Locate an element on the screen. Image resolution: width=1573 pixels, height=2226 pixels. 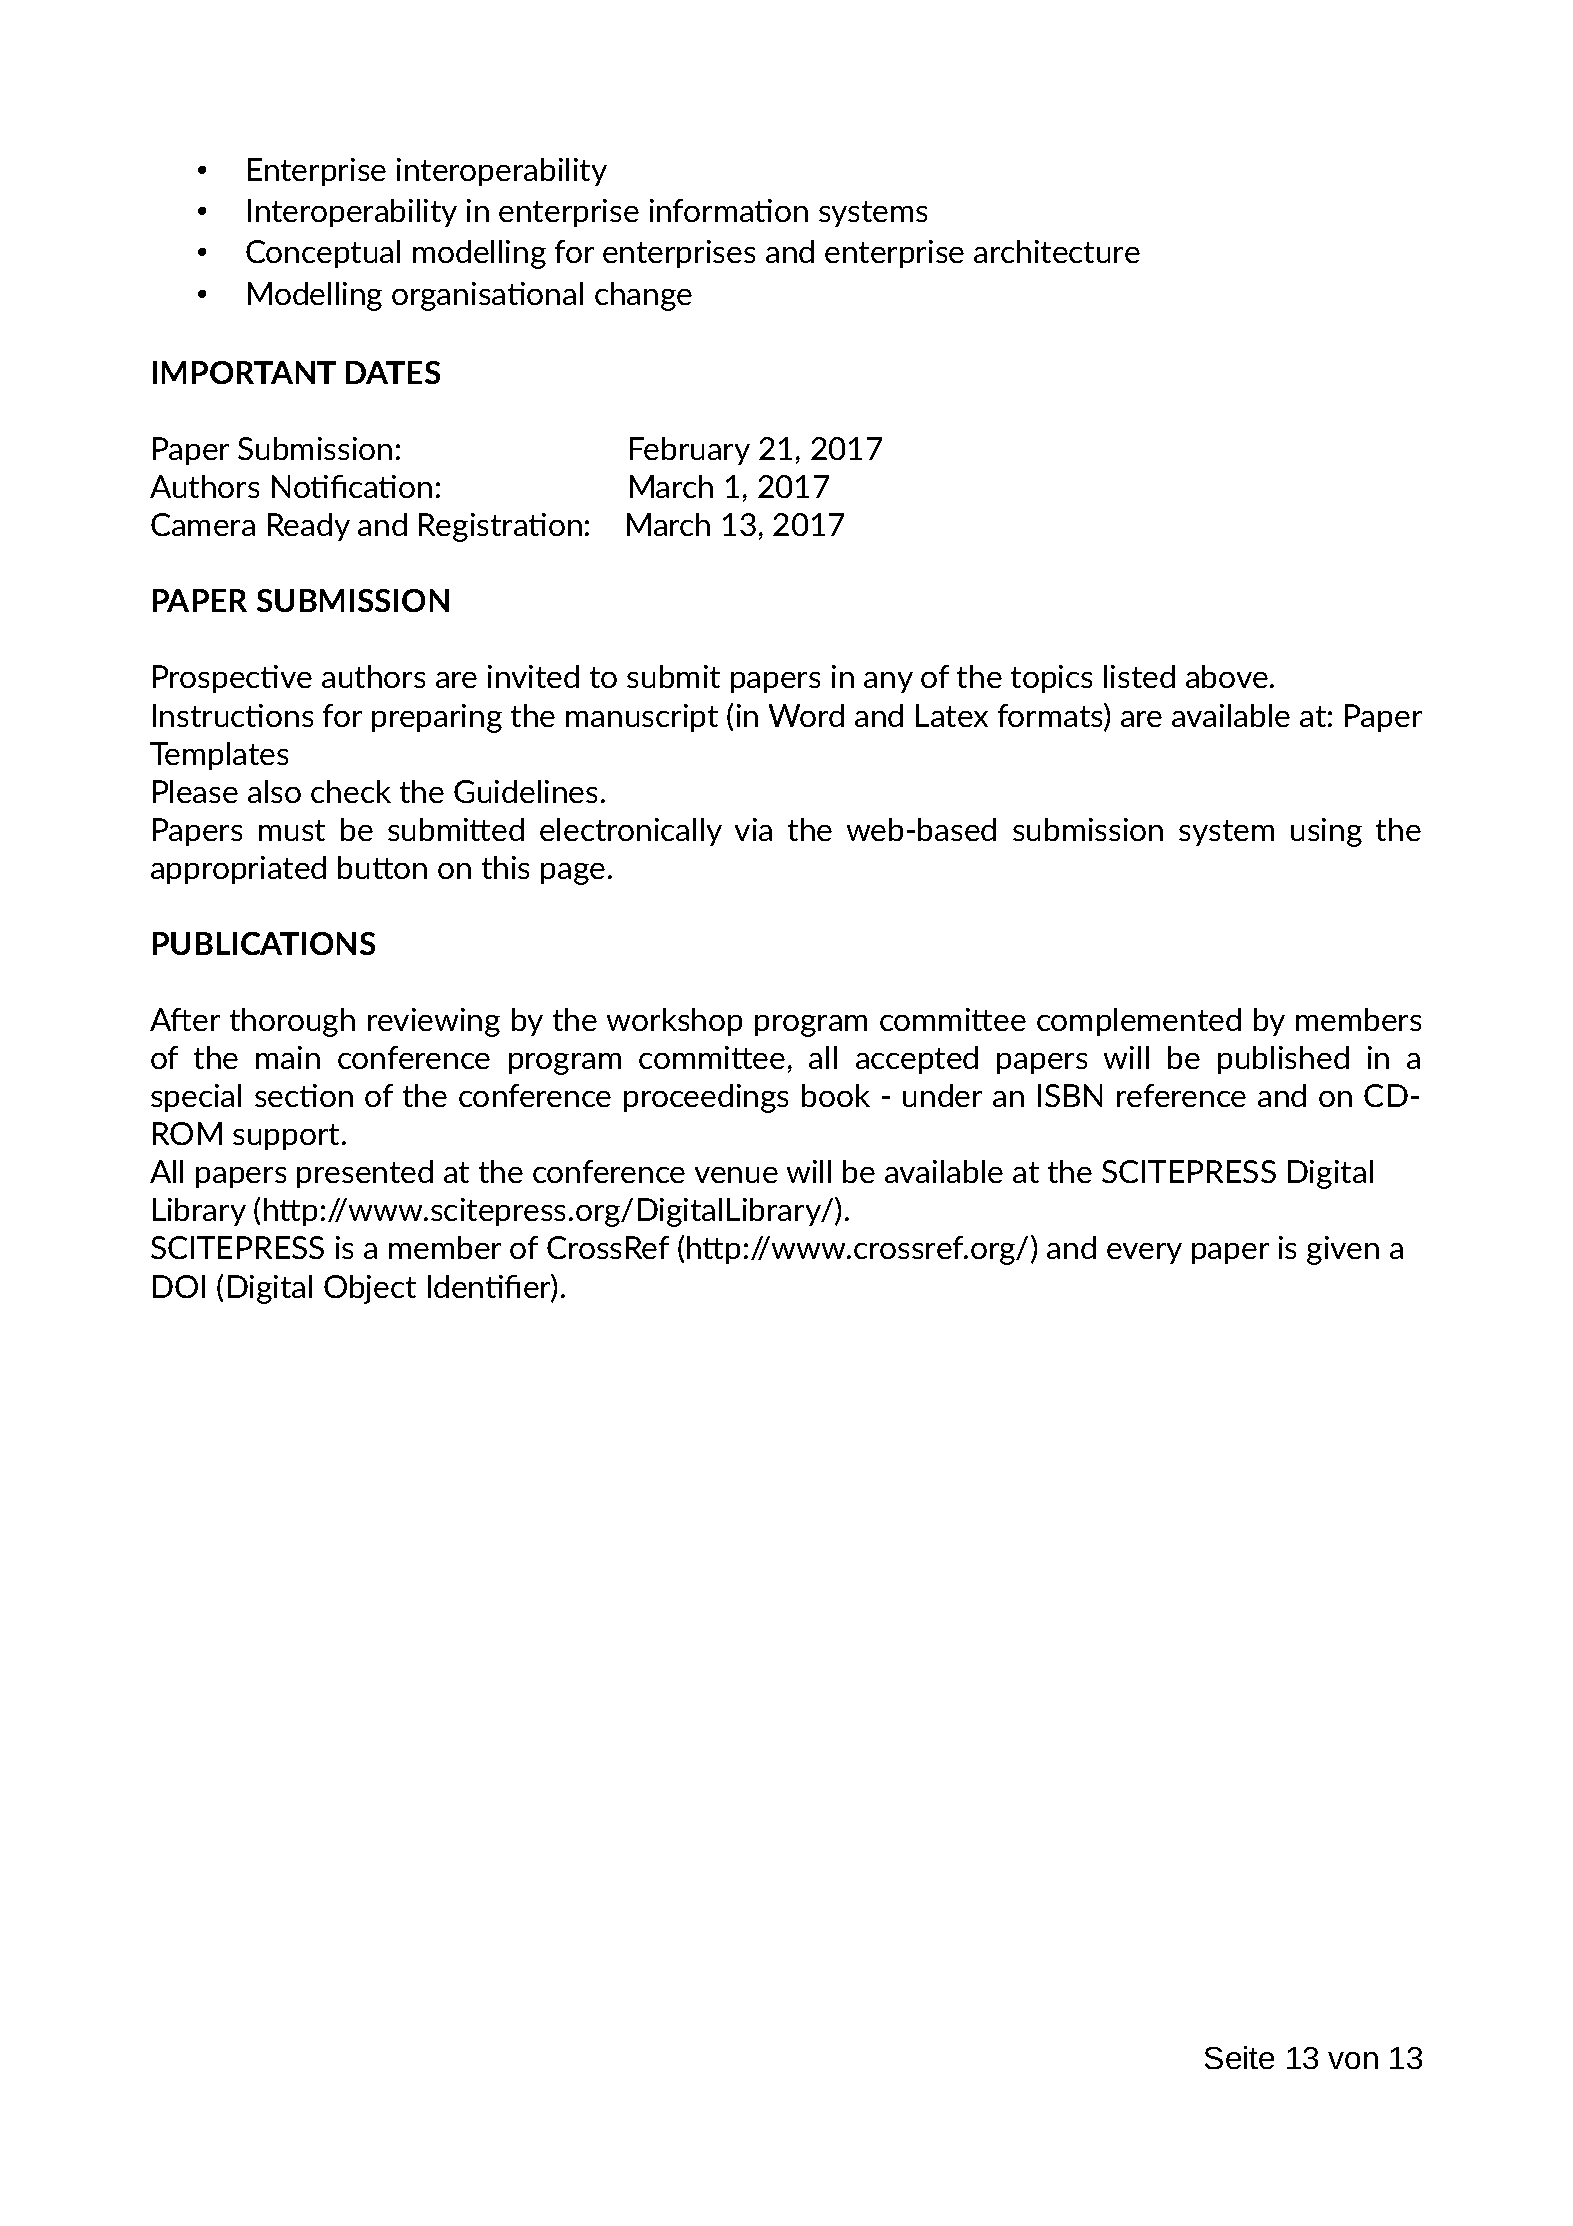
every is located at coordinates (1144, 1253).
